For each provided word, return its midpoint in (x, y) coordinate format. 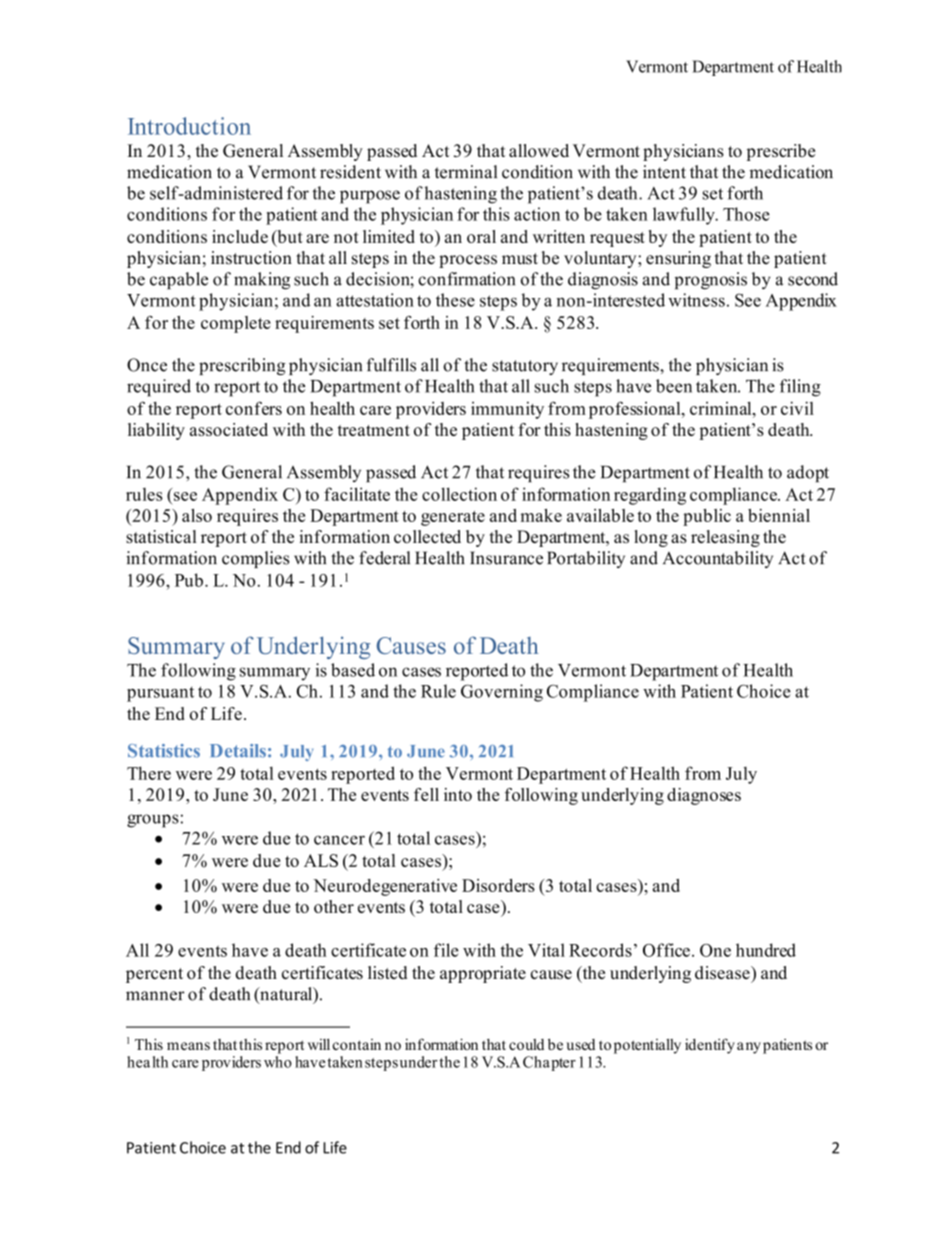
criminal (722, 408)
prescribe (780, 152)
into (458, 794)
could (526, 1044)
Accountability (718, 559)
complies (255, 559)
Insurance (506, 558)
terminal (466, 172)
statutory (525, 367)
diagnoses (704, 796)
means (188, 1046)
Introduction (189, 126)
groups (153, 821)
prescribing (242, 366)
